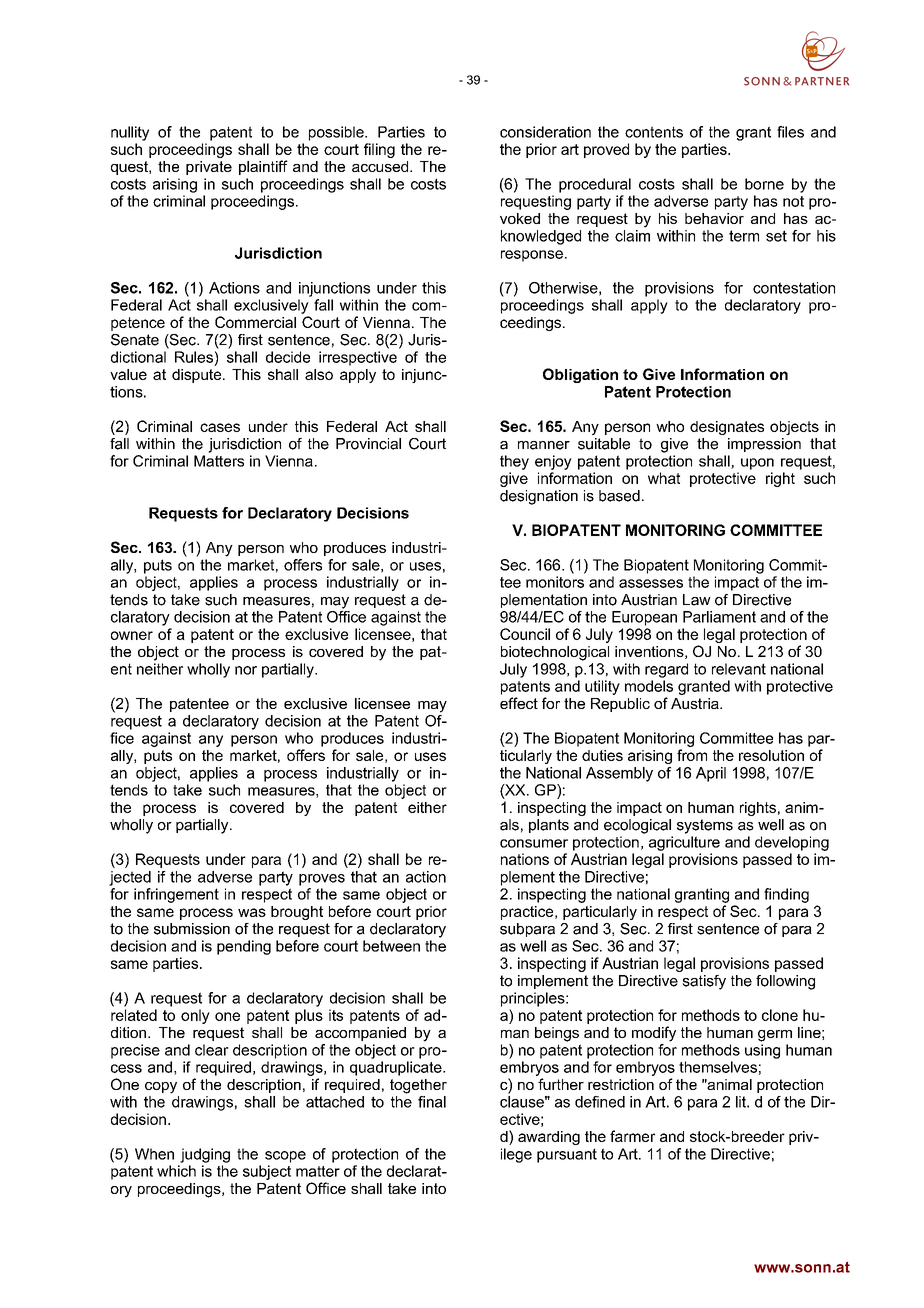 This screenshot has height=1308, width=924. I want to click on accused, so click(381, 166).
